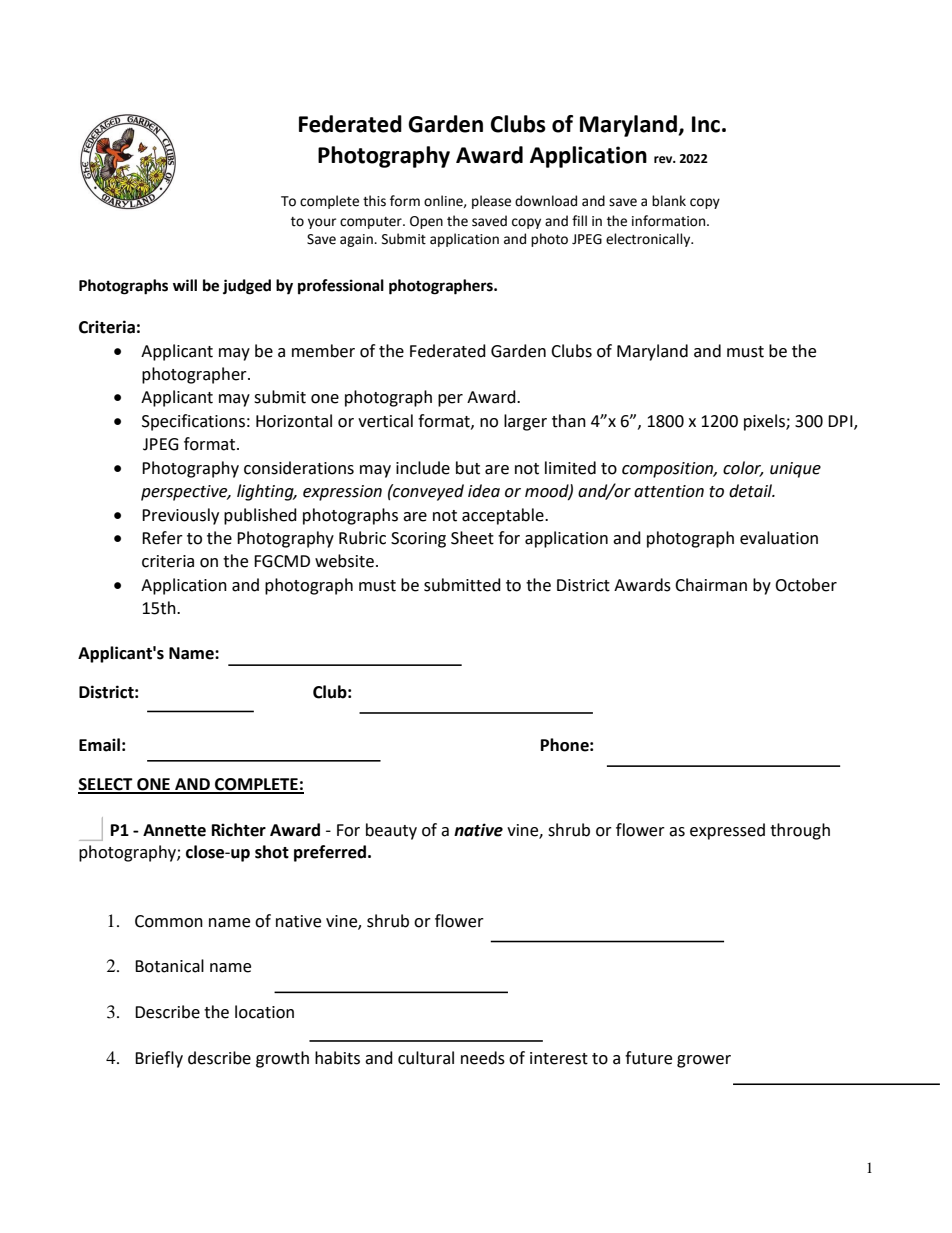 This screenshot has height=1233, width=952. What do you see at coordinates (294, 421) in the screenshot?
I see `Horizontal` at bounding box center [294, 421].
